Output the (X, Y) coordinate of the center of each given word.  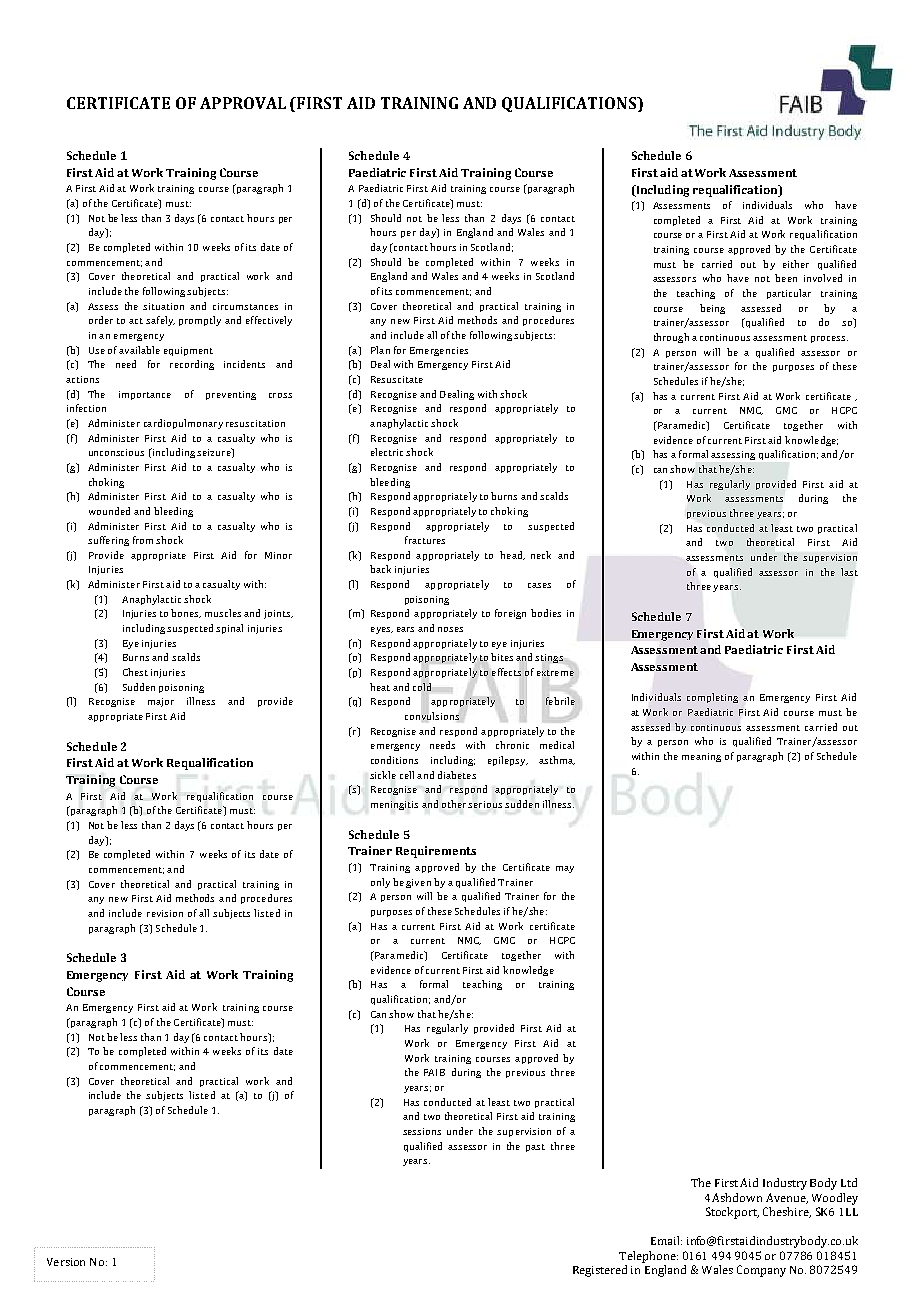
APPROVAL (243, 103)
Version (66, 1262)
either (796, 264)
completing (712, 698)
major (161, 702)
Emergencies (439, 351)
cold (422, 687)
